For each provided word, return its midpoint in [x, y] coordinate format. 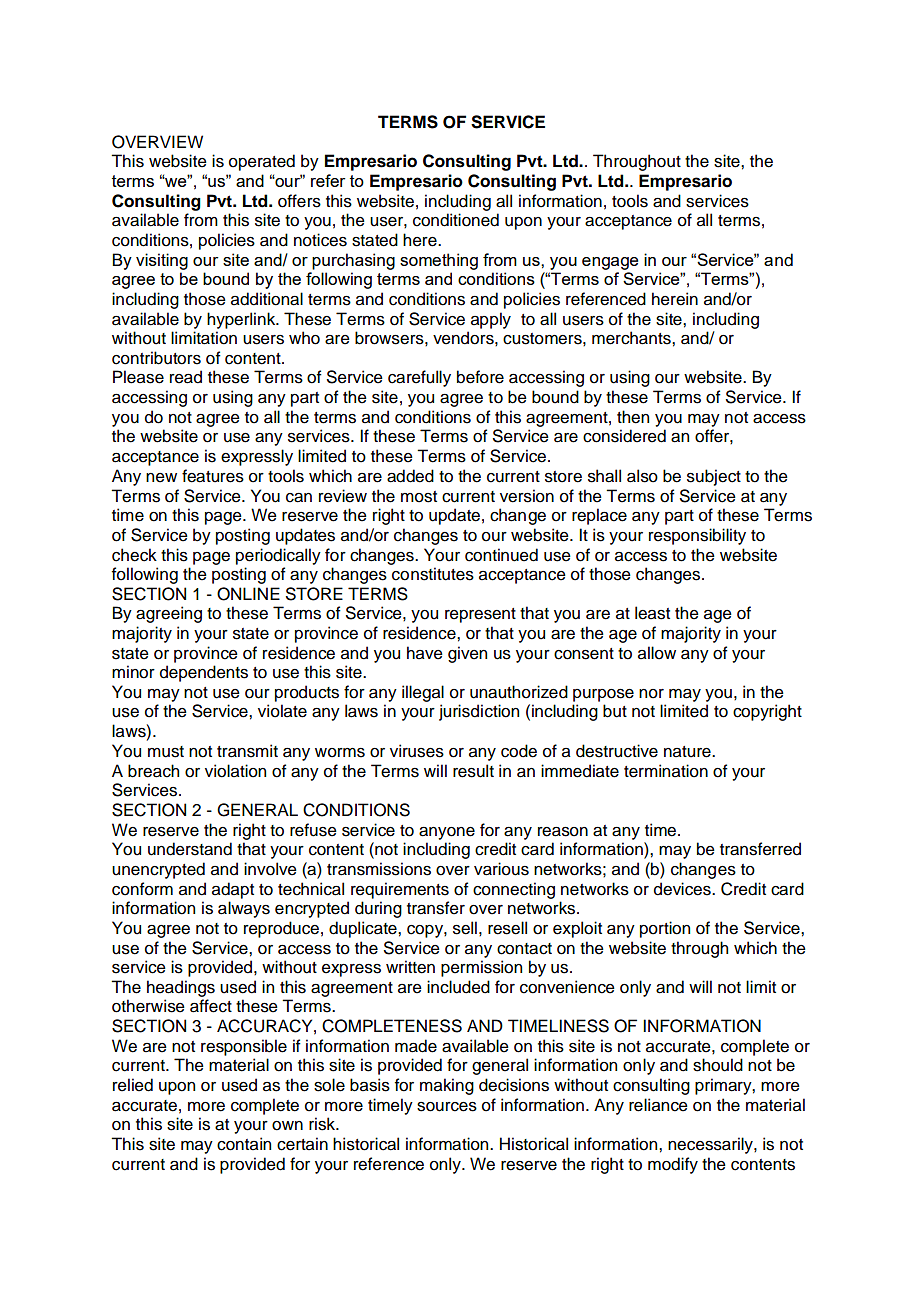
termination [666, 771]
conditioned [456, 220]
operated [262, 162]
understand [190, 849]
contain [244, 1144]
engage [610, 263]
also [642, 476]
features [213, 476]
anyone [447, 833]
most [419, 497]
